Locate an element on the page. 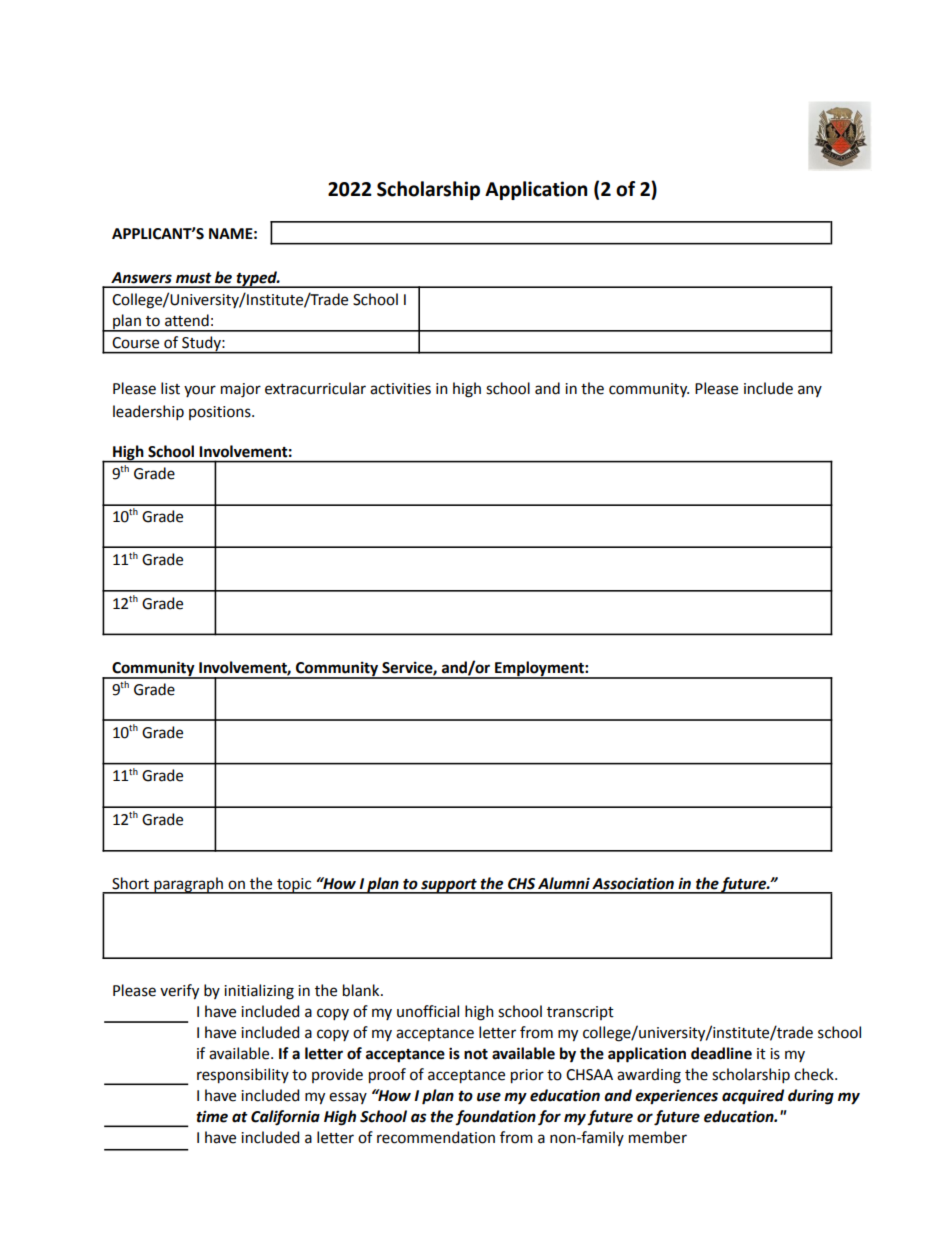 This page has height=1233, width=952. transcript is located at coordinates (580, 1013).
